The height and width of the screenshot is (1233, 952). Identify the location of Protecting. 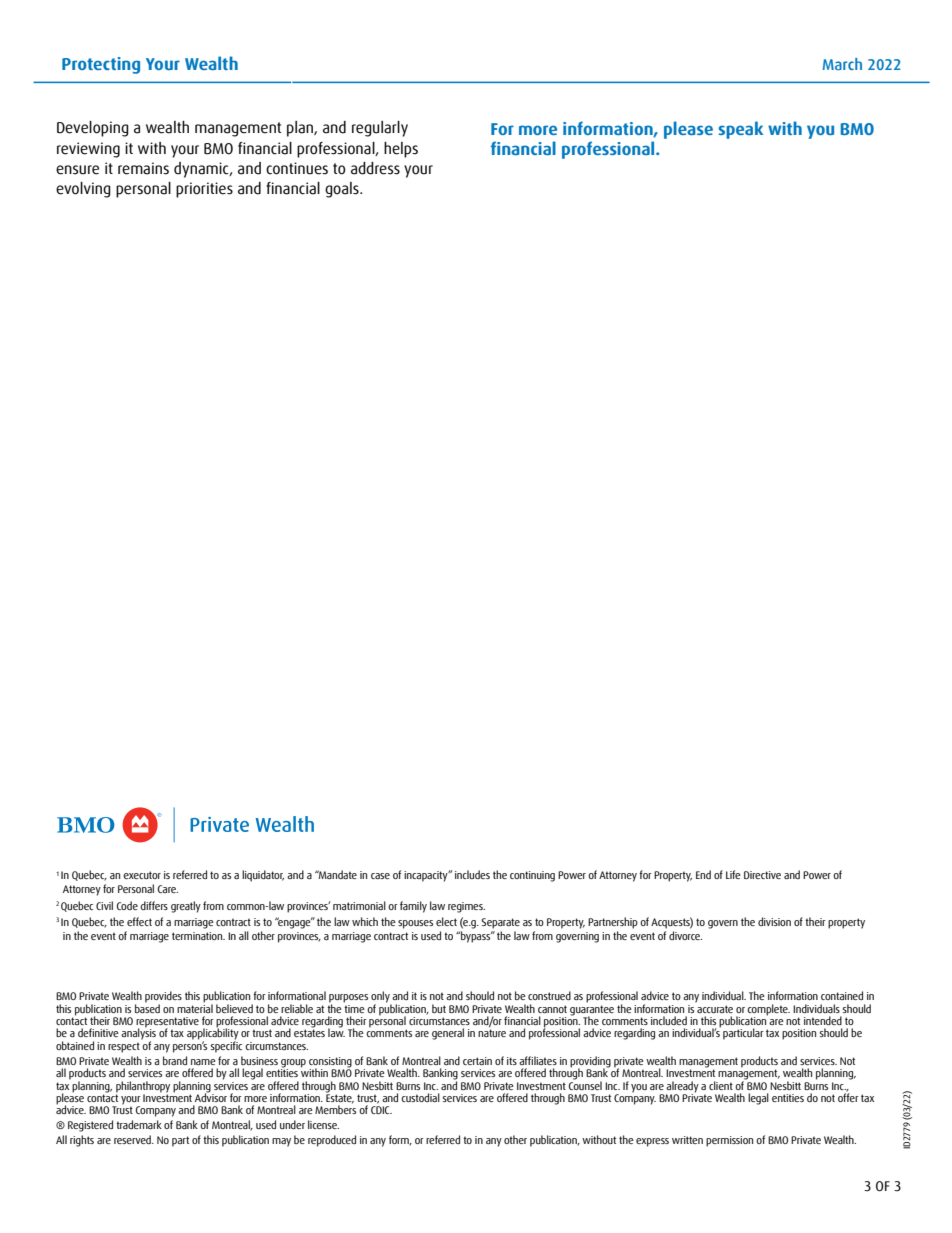
(101, 65).
